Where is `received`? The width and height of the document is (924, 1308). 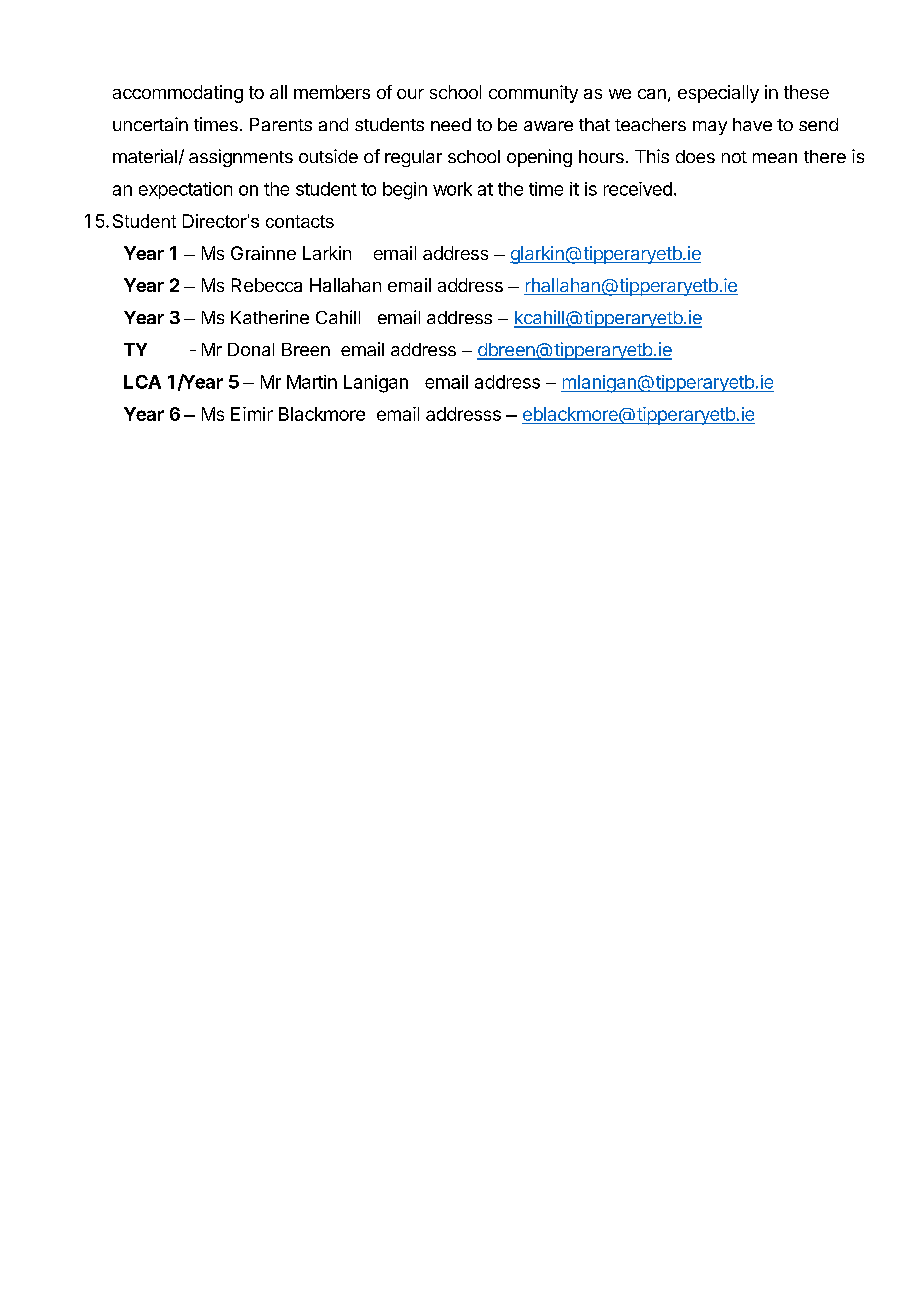 received is located at coordinates (638, 189).
